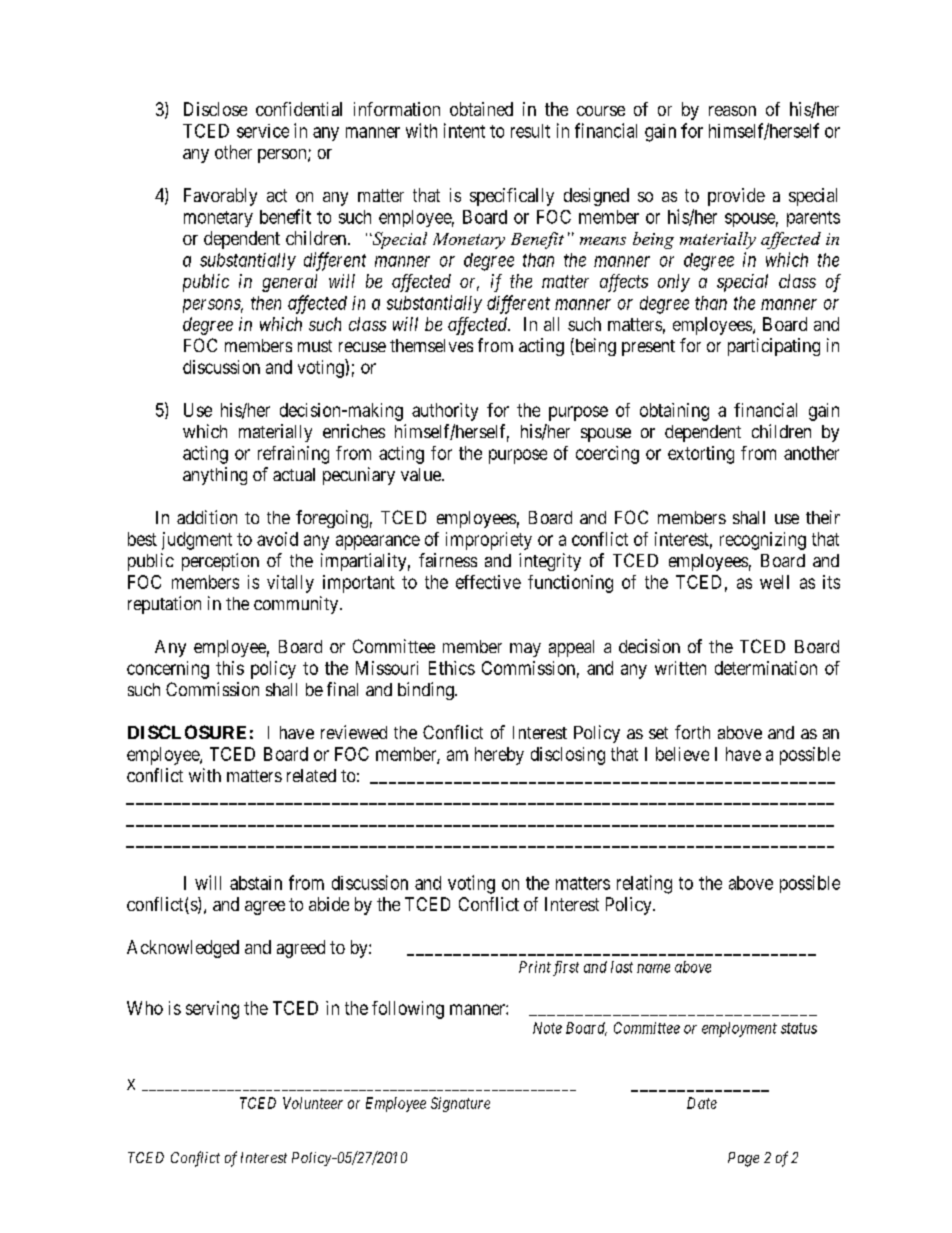 This screenshot has width=952, height=1233. Describe the element at coordinates (464, 130) in the screenshot. I see `intent` at that location.
